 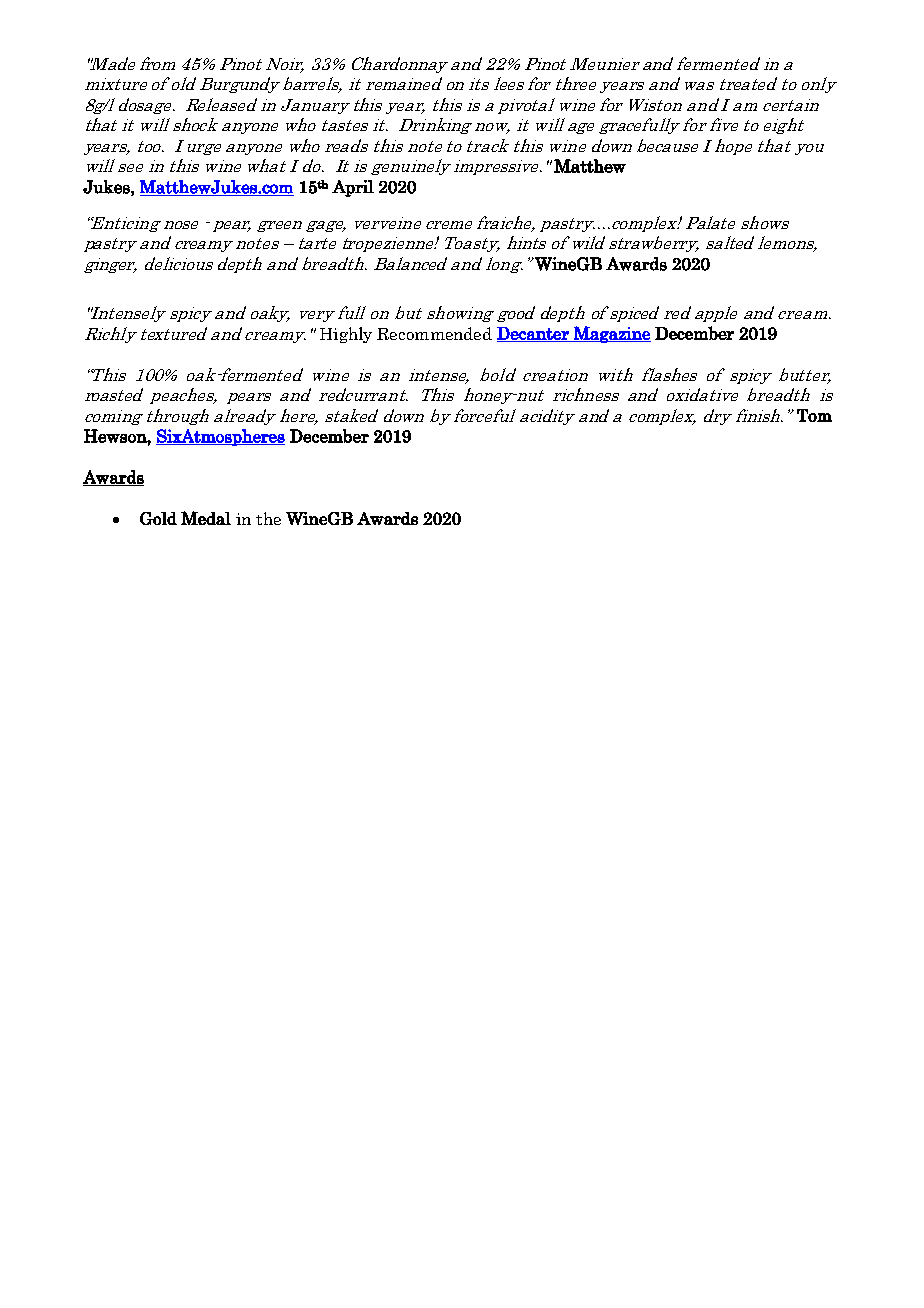 I want to click on Decanter, so click(x=534, y=334).
